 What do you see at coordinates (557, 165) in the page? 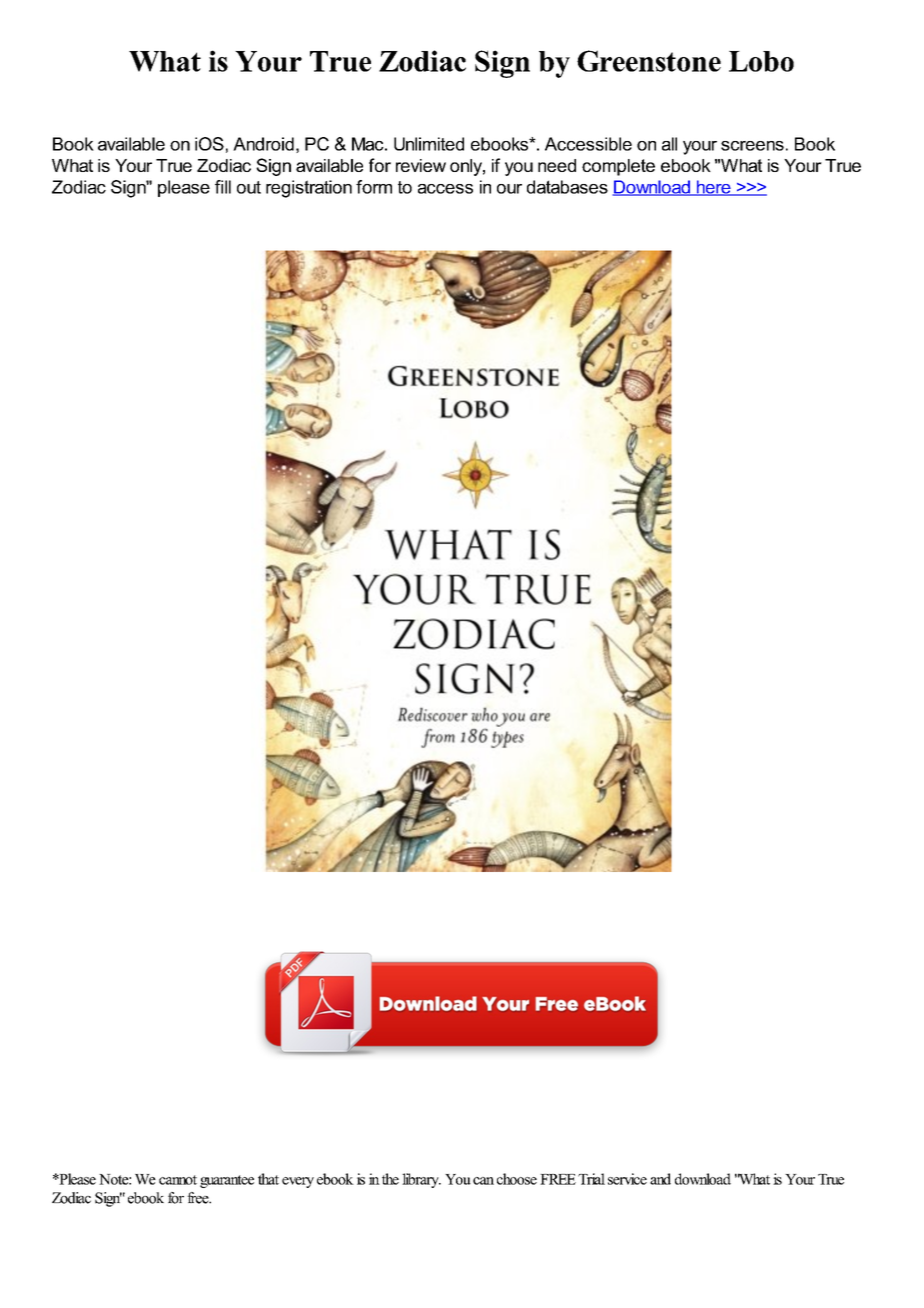
I see `need` at bounding box center [557, 165].
